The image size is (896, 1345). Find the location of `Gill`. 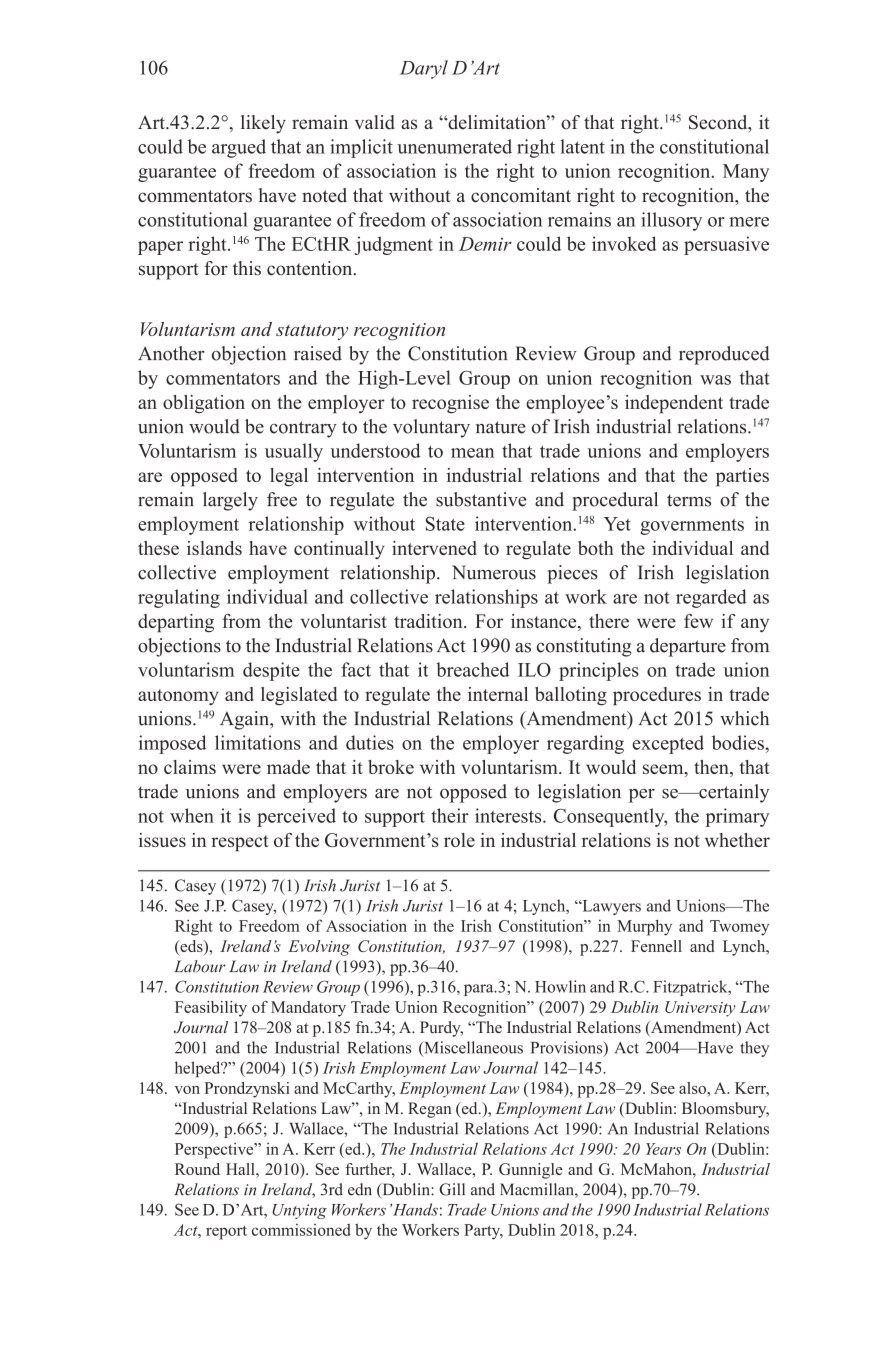

Gill is located at coordinates (452, 1189).
